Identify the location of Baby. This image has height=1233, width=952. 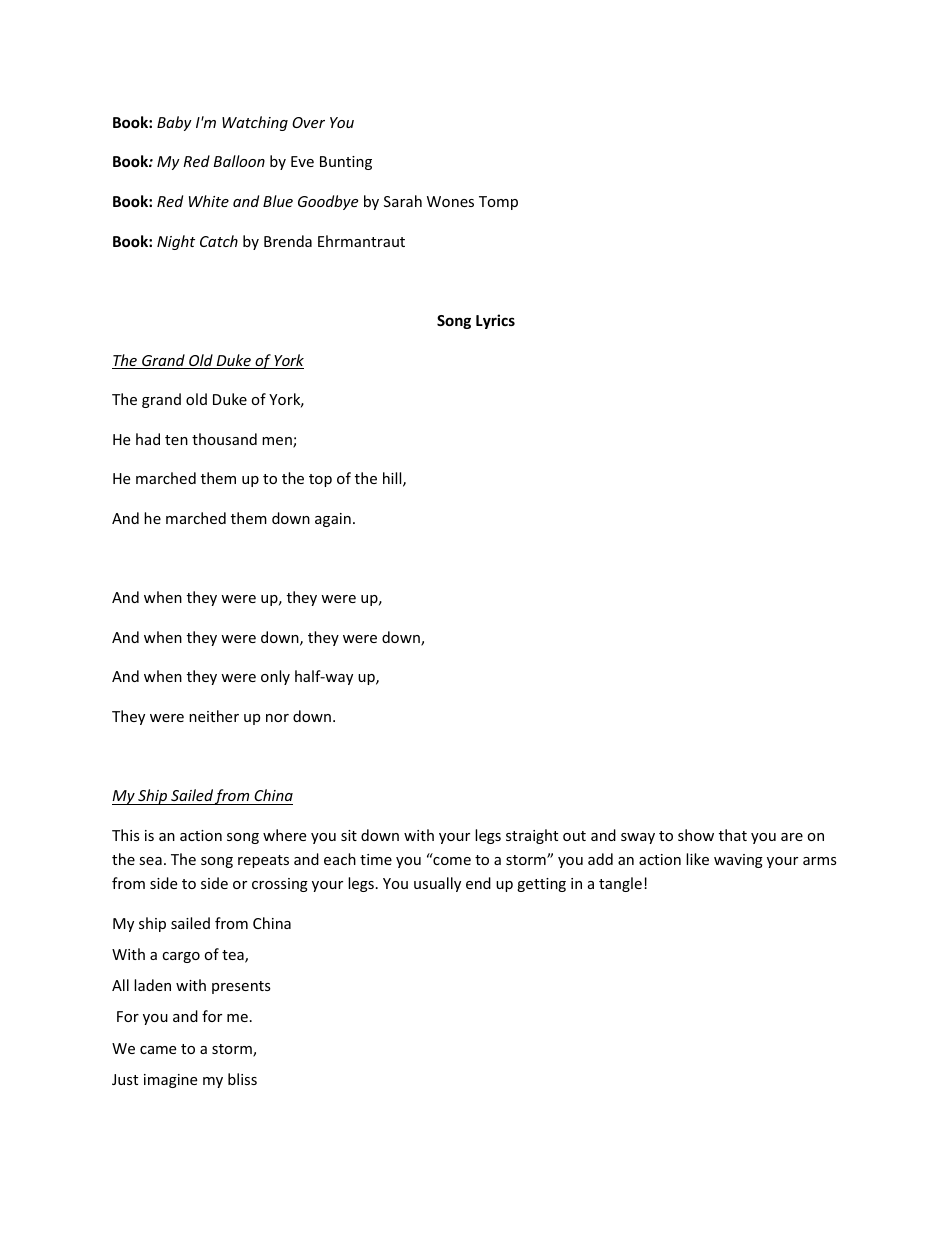
(174, 123).
